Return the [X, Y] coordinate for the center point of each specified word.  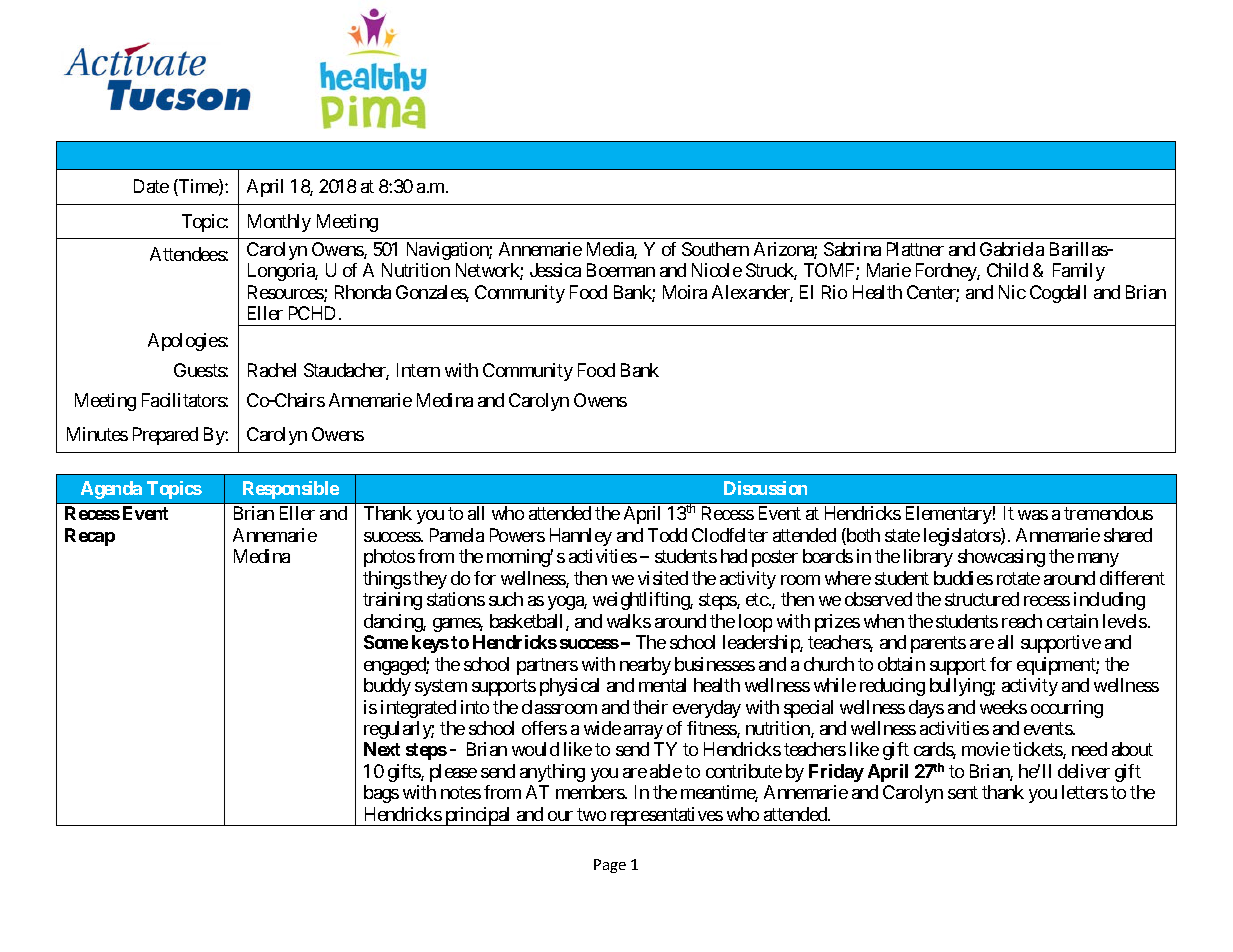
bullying [961, 687]
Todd [667, 535]
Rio [834, 292]
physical [569, 687]
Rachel [272, 370]
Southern [715, 249]
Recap [90, 537]
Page [610, 866]
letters [1085, 792]
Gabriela [1012, 249]
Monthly [279, 223]
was [1033, 515]
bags [381, 794]
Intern [418, 370]
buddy [387, 687]
